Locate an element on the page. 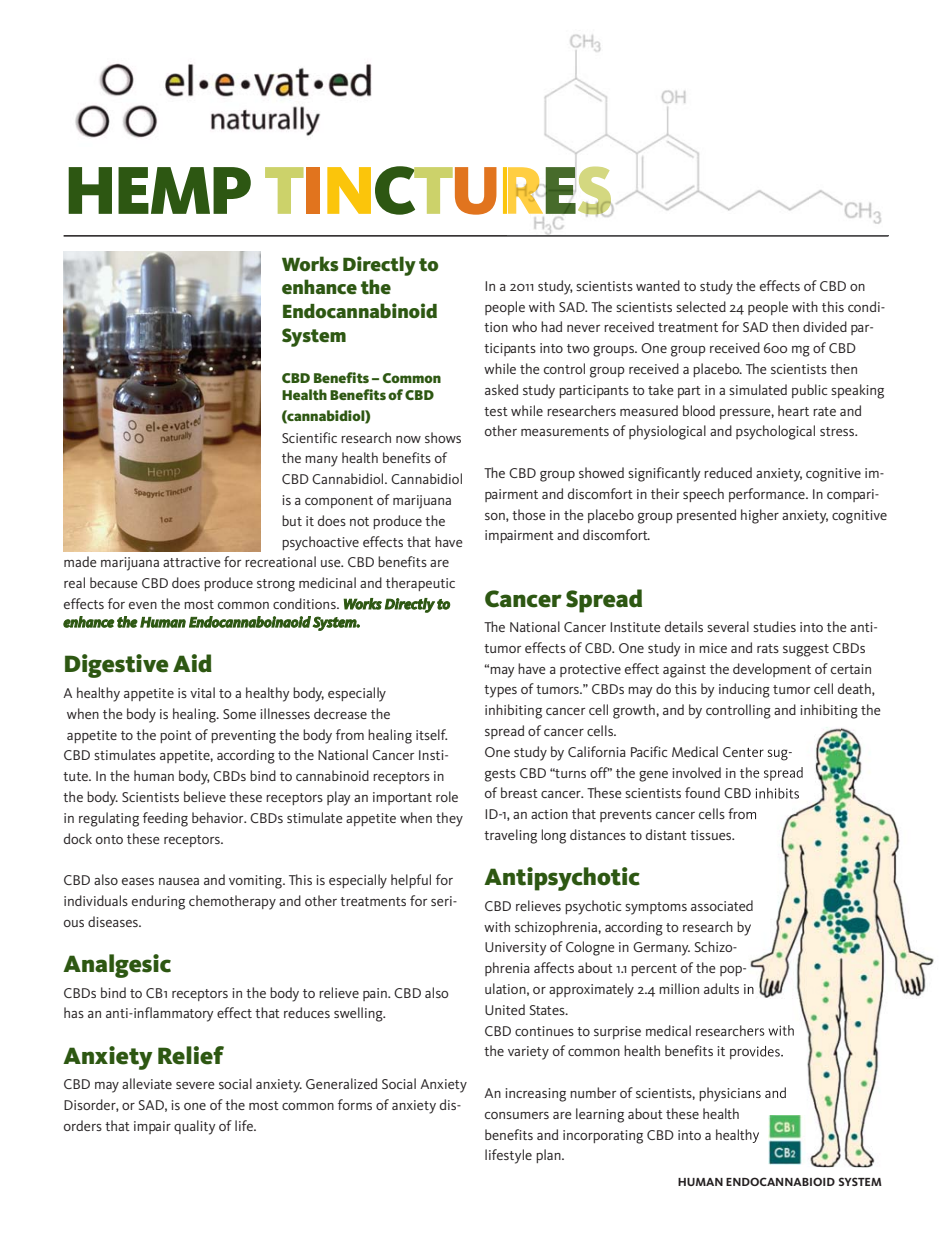  not is located at coordinates (359, 521).
